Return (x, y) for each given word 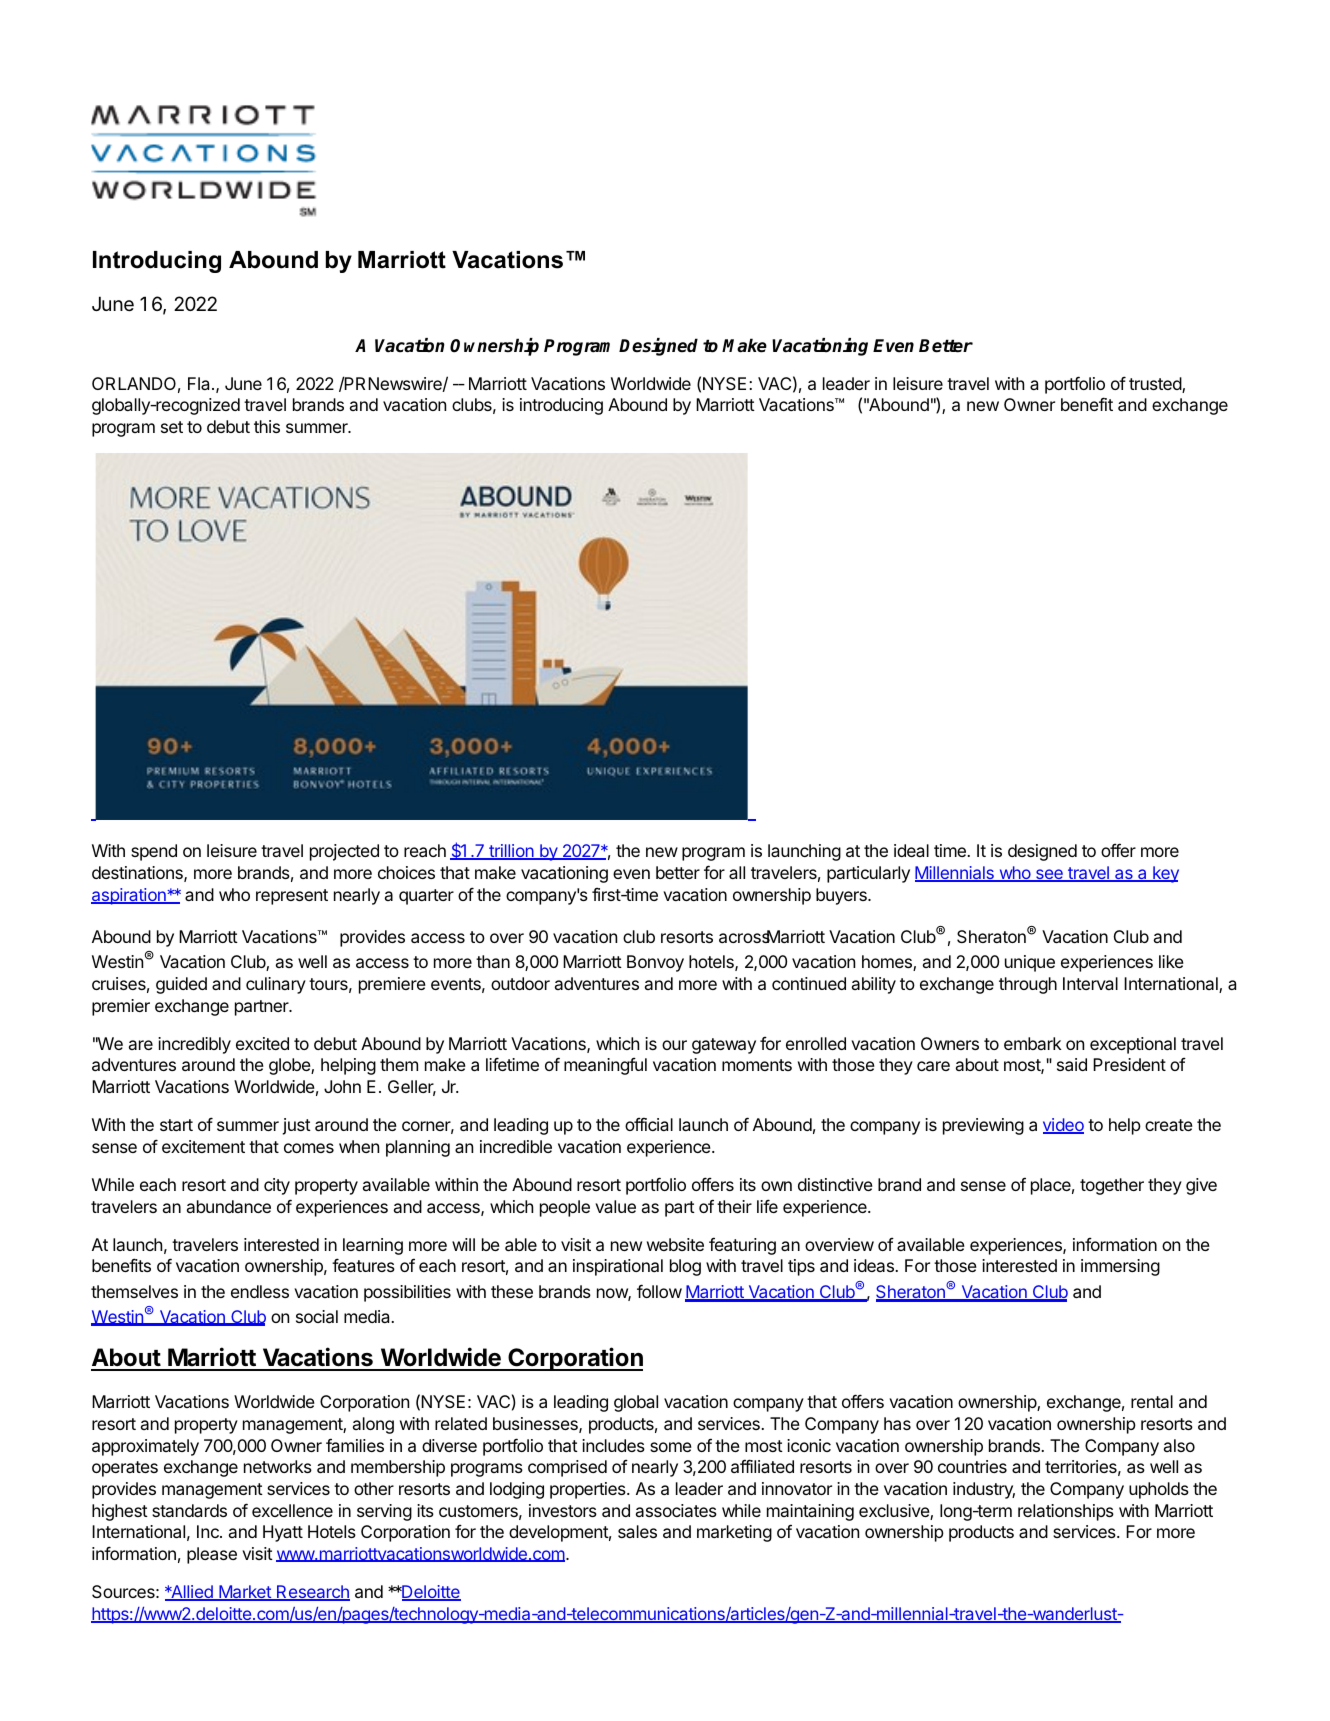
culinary (276, 985)
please (212, 1555)
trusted (1156, 385)
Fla (200, 383)
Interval (1090, 983)
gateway (724, 1046)
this (267, 426)
